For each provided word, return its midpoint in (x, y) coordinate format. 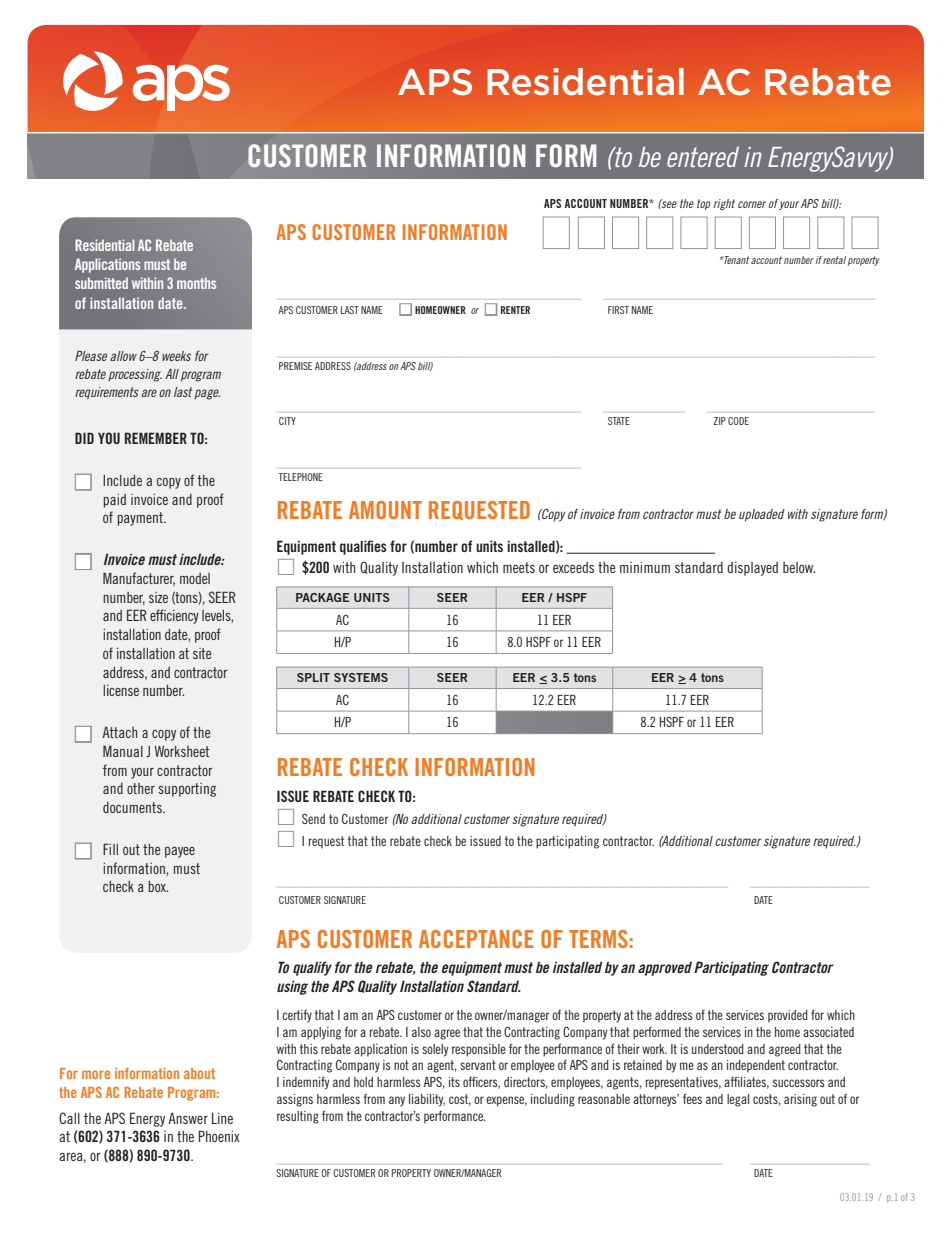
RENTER (515, 310)
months (196, 283)
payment (141, 519)
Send (313, 819)
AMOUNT (385, 510)
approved (665, 969)
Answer (188, 1118)
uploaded (762, 515)
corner (752, 204)
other (141, 788)
